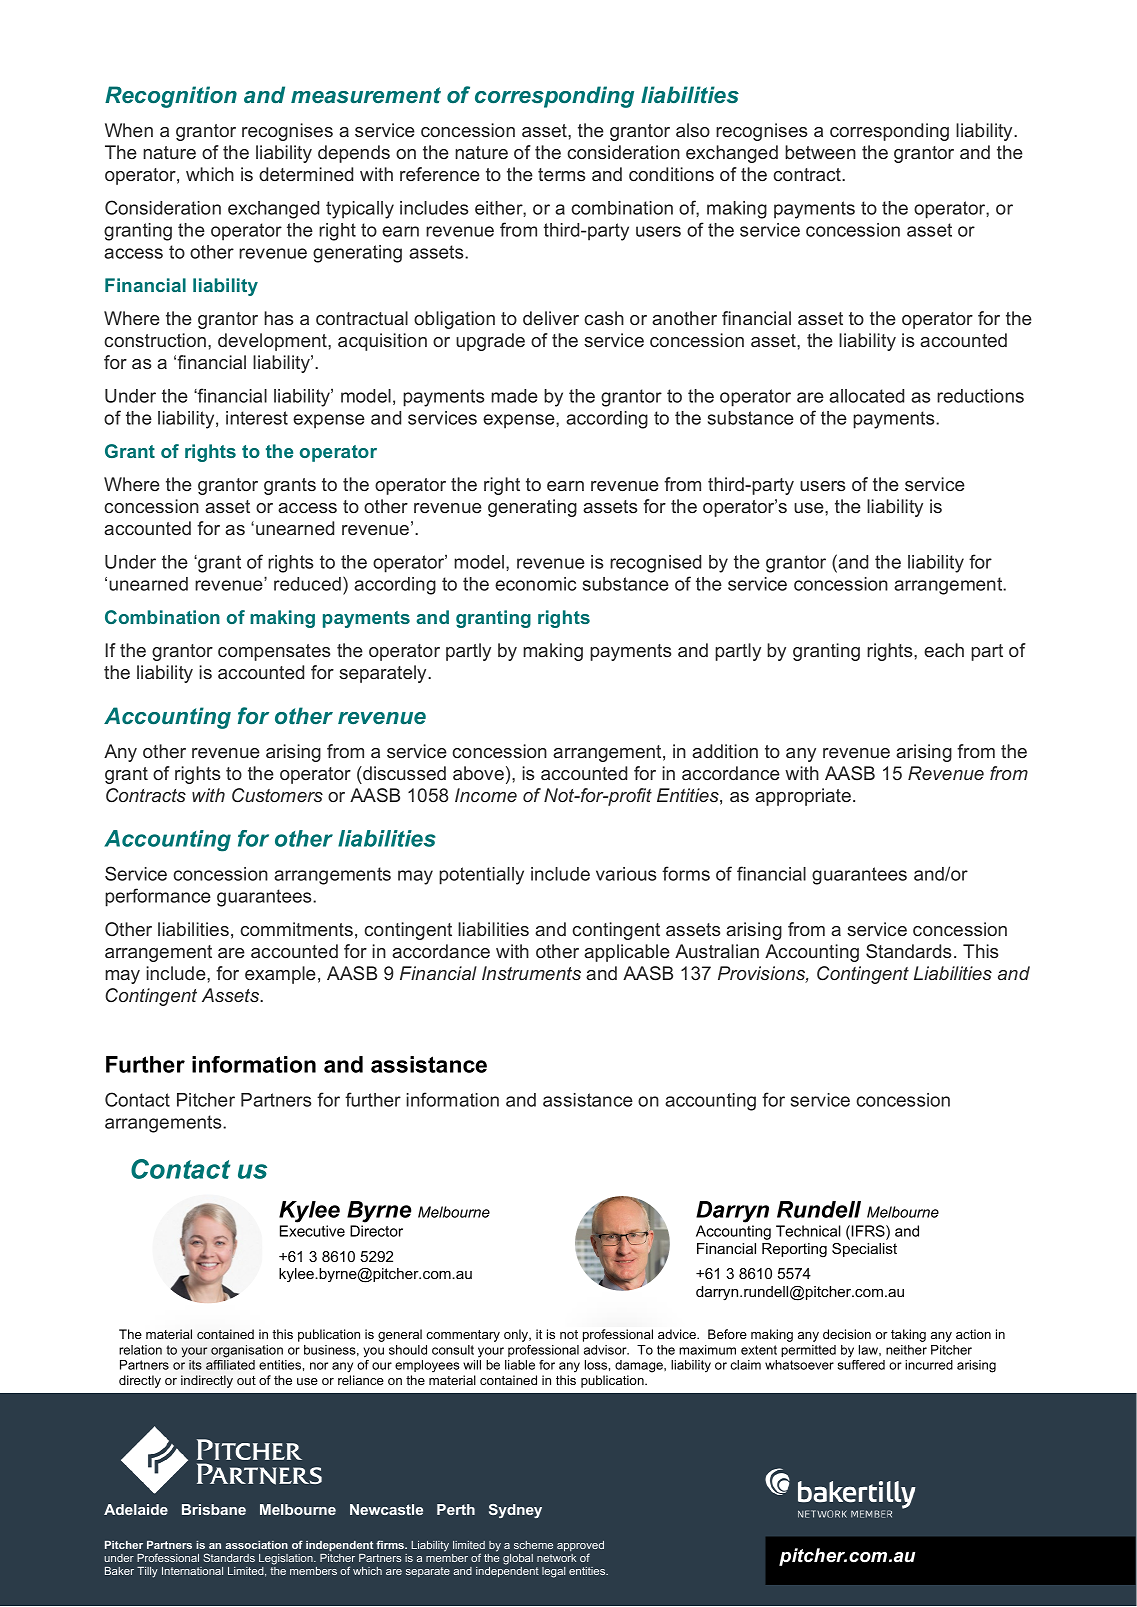  What do you see at coordinates (171, 97) in the page?
I see `Recognition` at bounding box center [171, 97].
